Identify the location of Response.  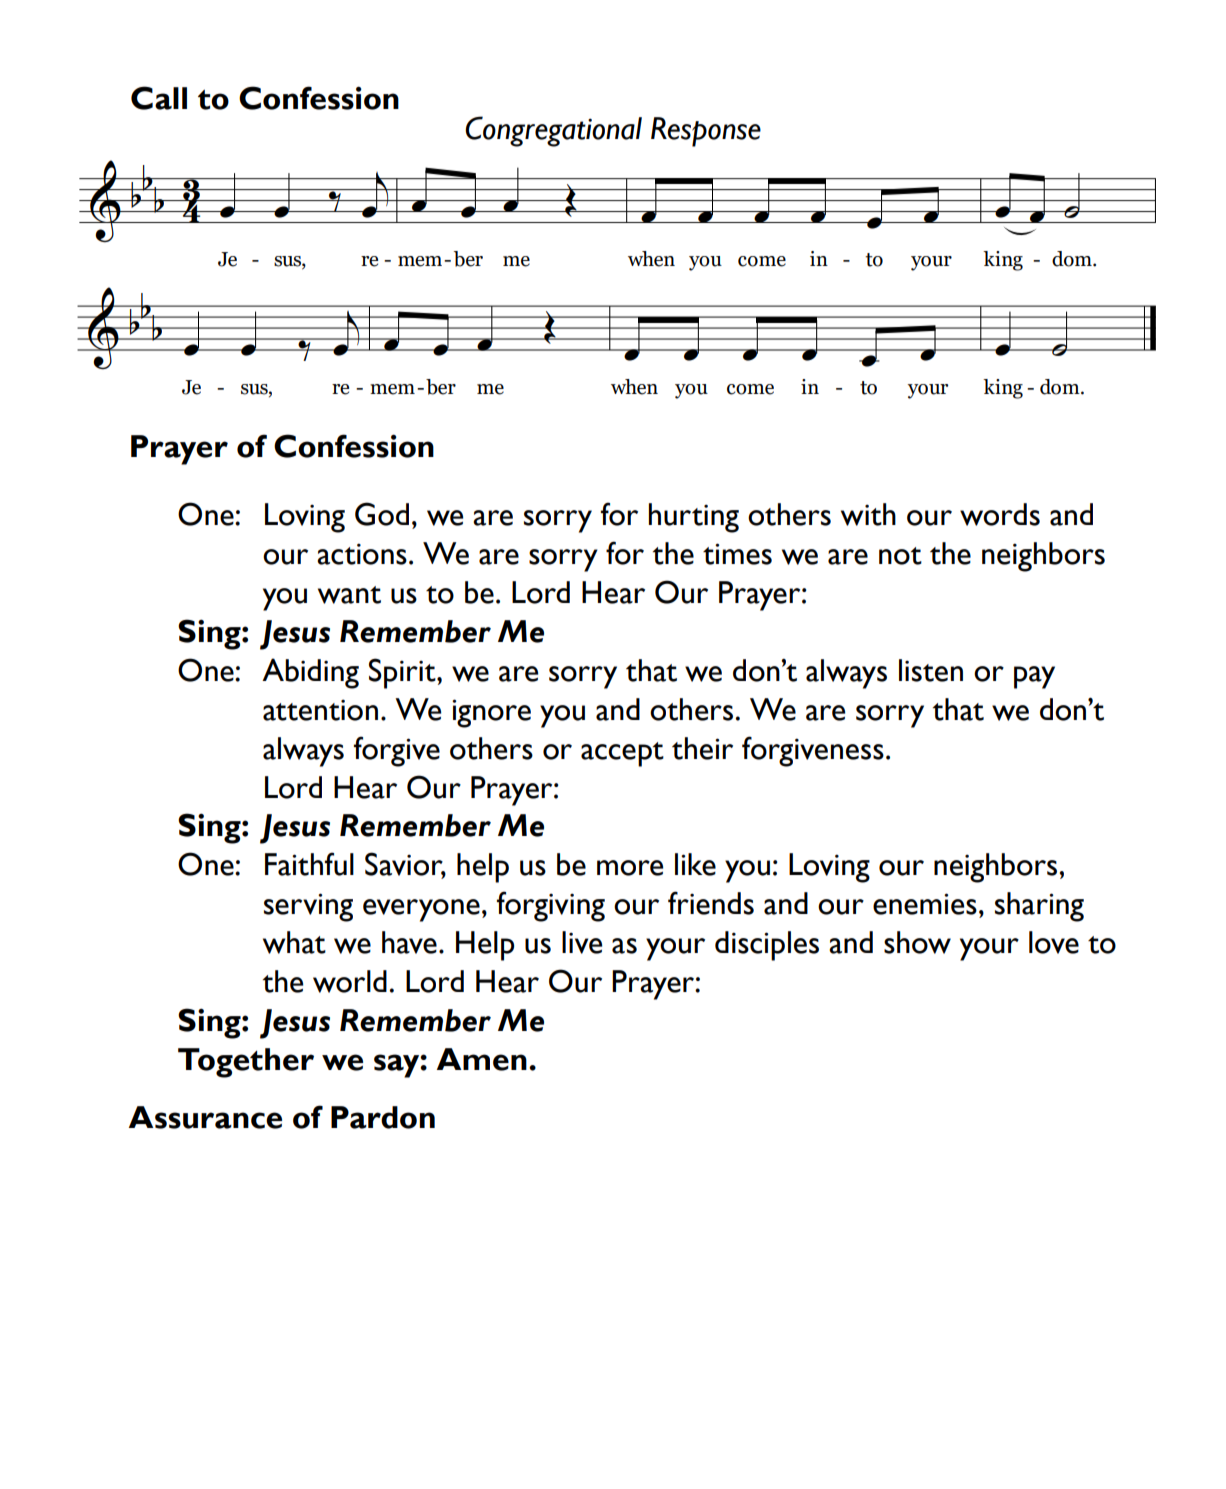
(706, 132).
